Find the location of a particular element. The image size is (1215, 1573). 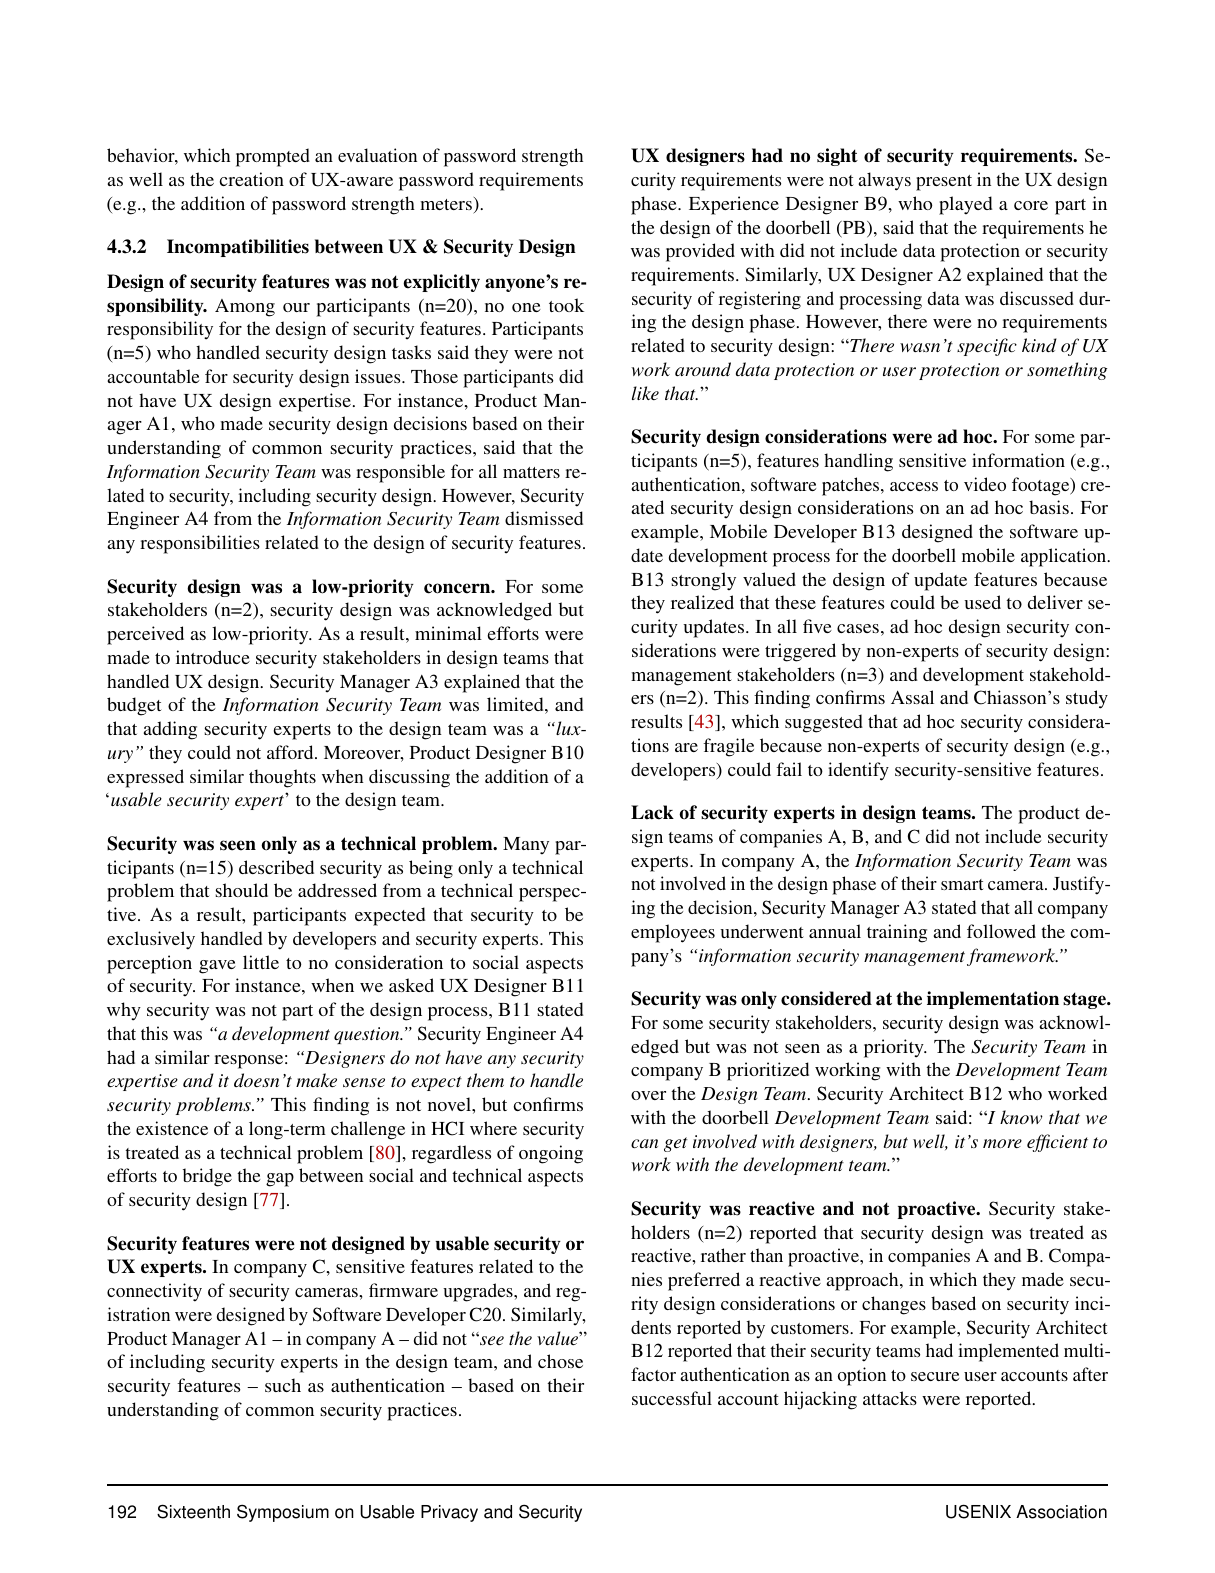

them is located at coordinates (485, 1080).
